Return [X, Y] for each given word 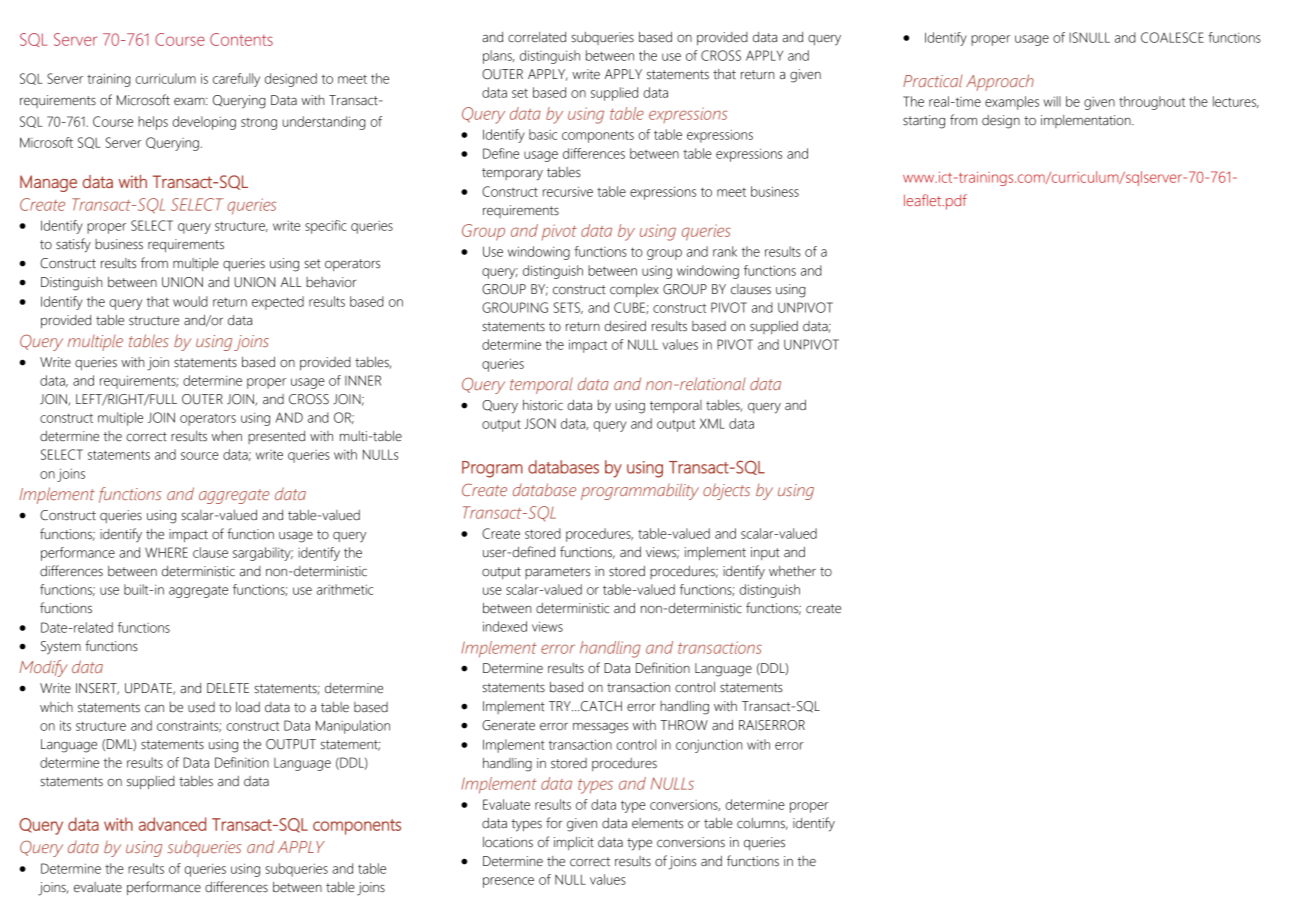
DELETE [228, 688]
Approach [1000, 82]
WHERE [166, 552]
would [190, 301]
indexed [505, 626]
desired [625, 326]
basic [543, 134]
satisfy [73, 245]
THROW [684, 725]
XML [712, 423]
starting [924, 122]
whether [792, 571]
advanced [172, 824]
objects [726, 491]
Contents [241, 39]
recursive [568, 191]
